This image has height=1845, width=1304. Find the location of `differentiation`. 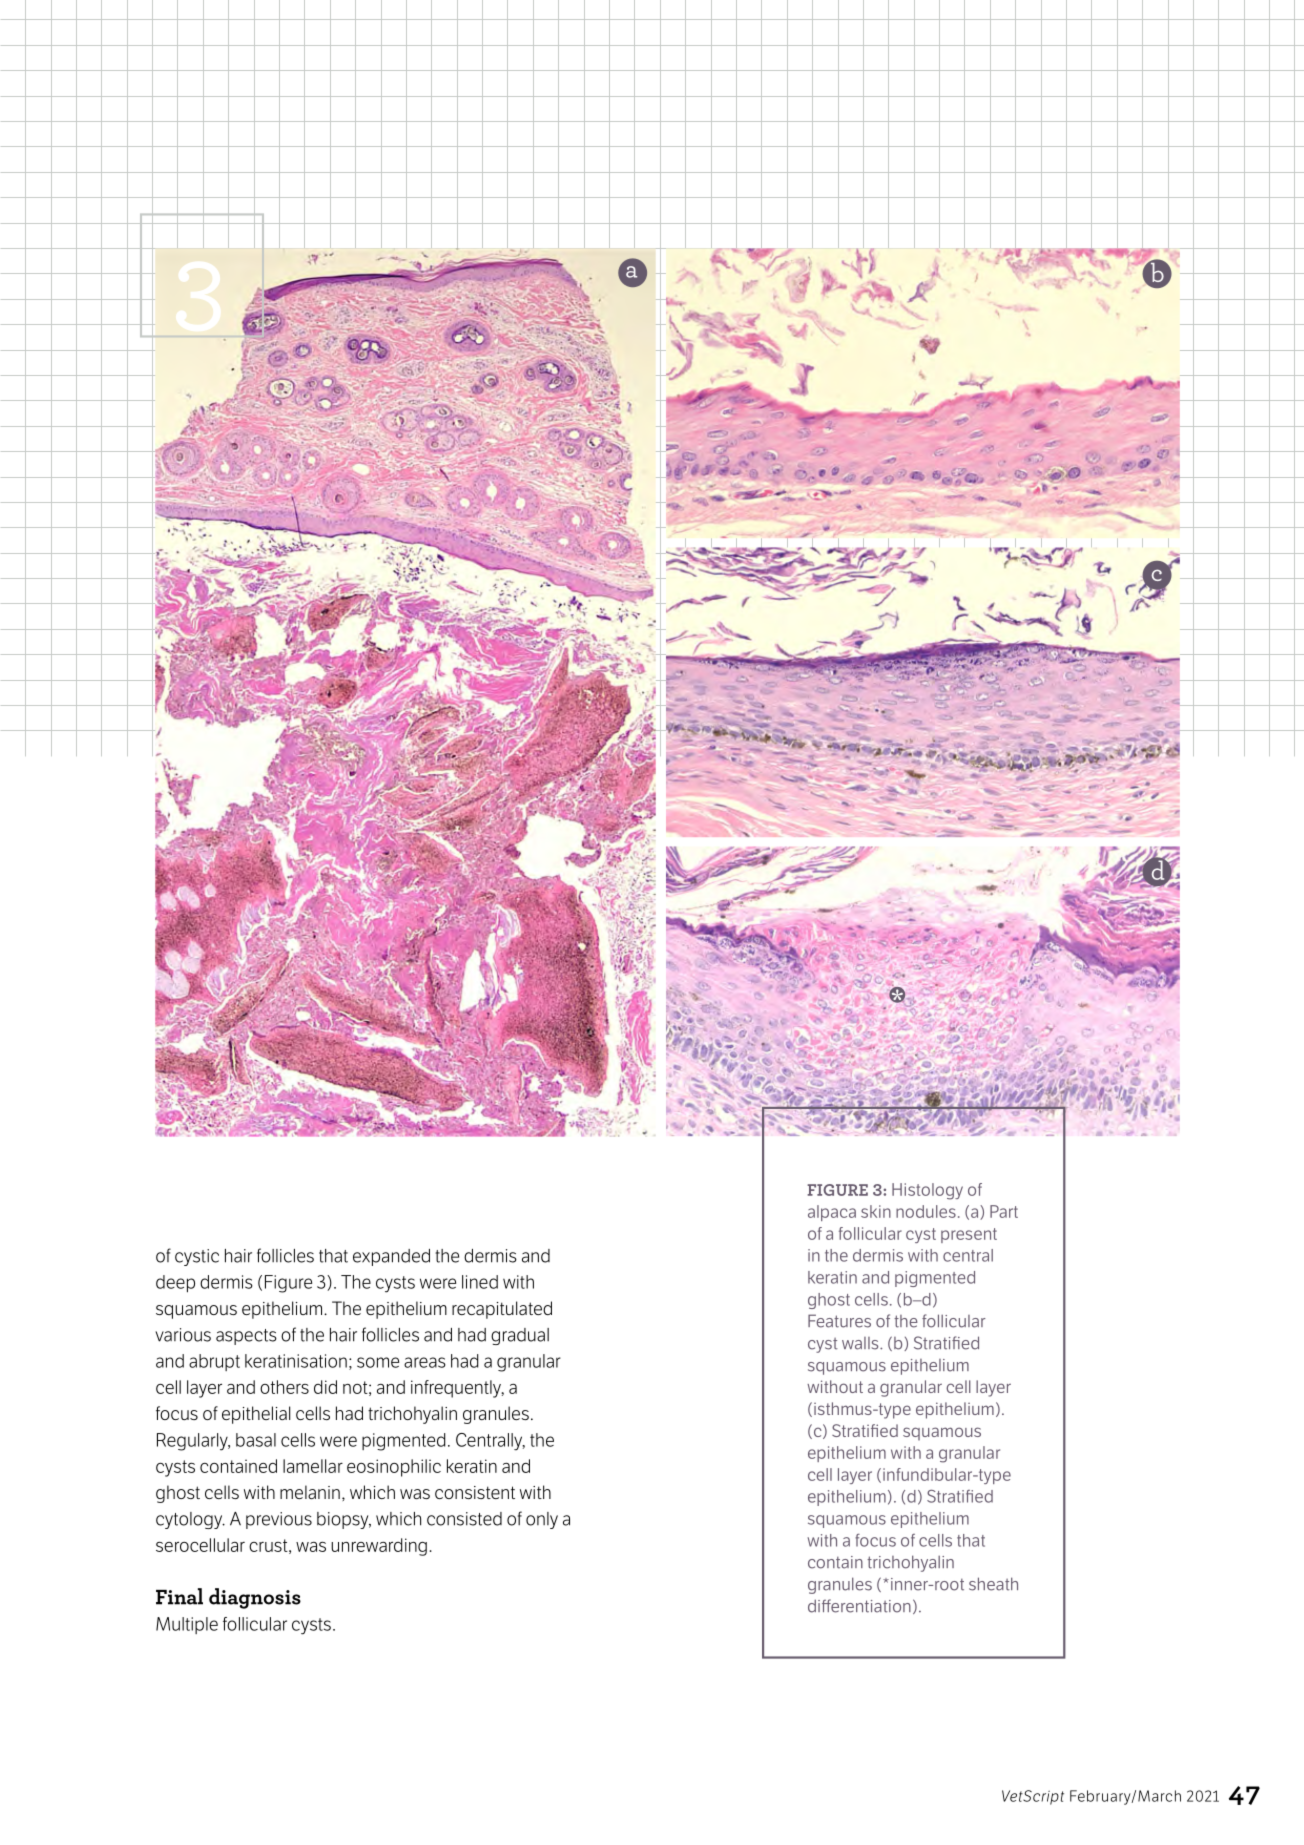

differentiation is located at coordinates (859, 1606).
